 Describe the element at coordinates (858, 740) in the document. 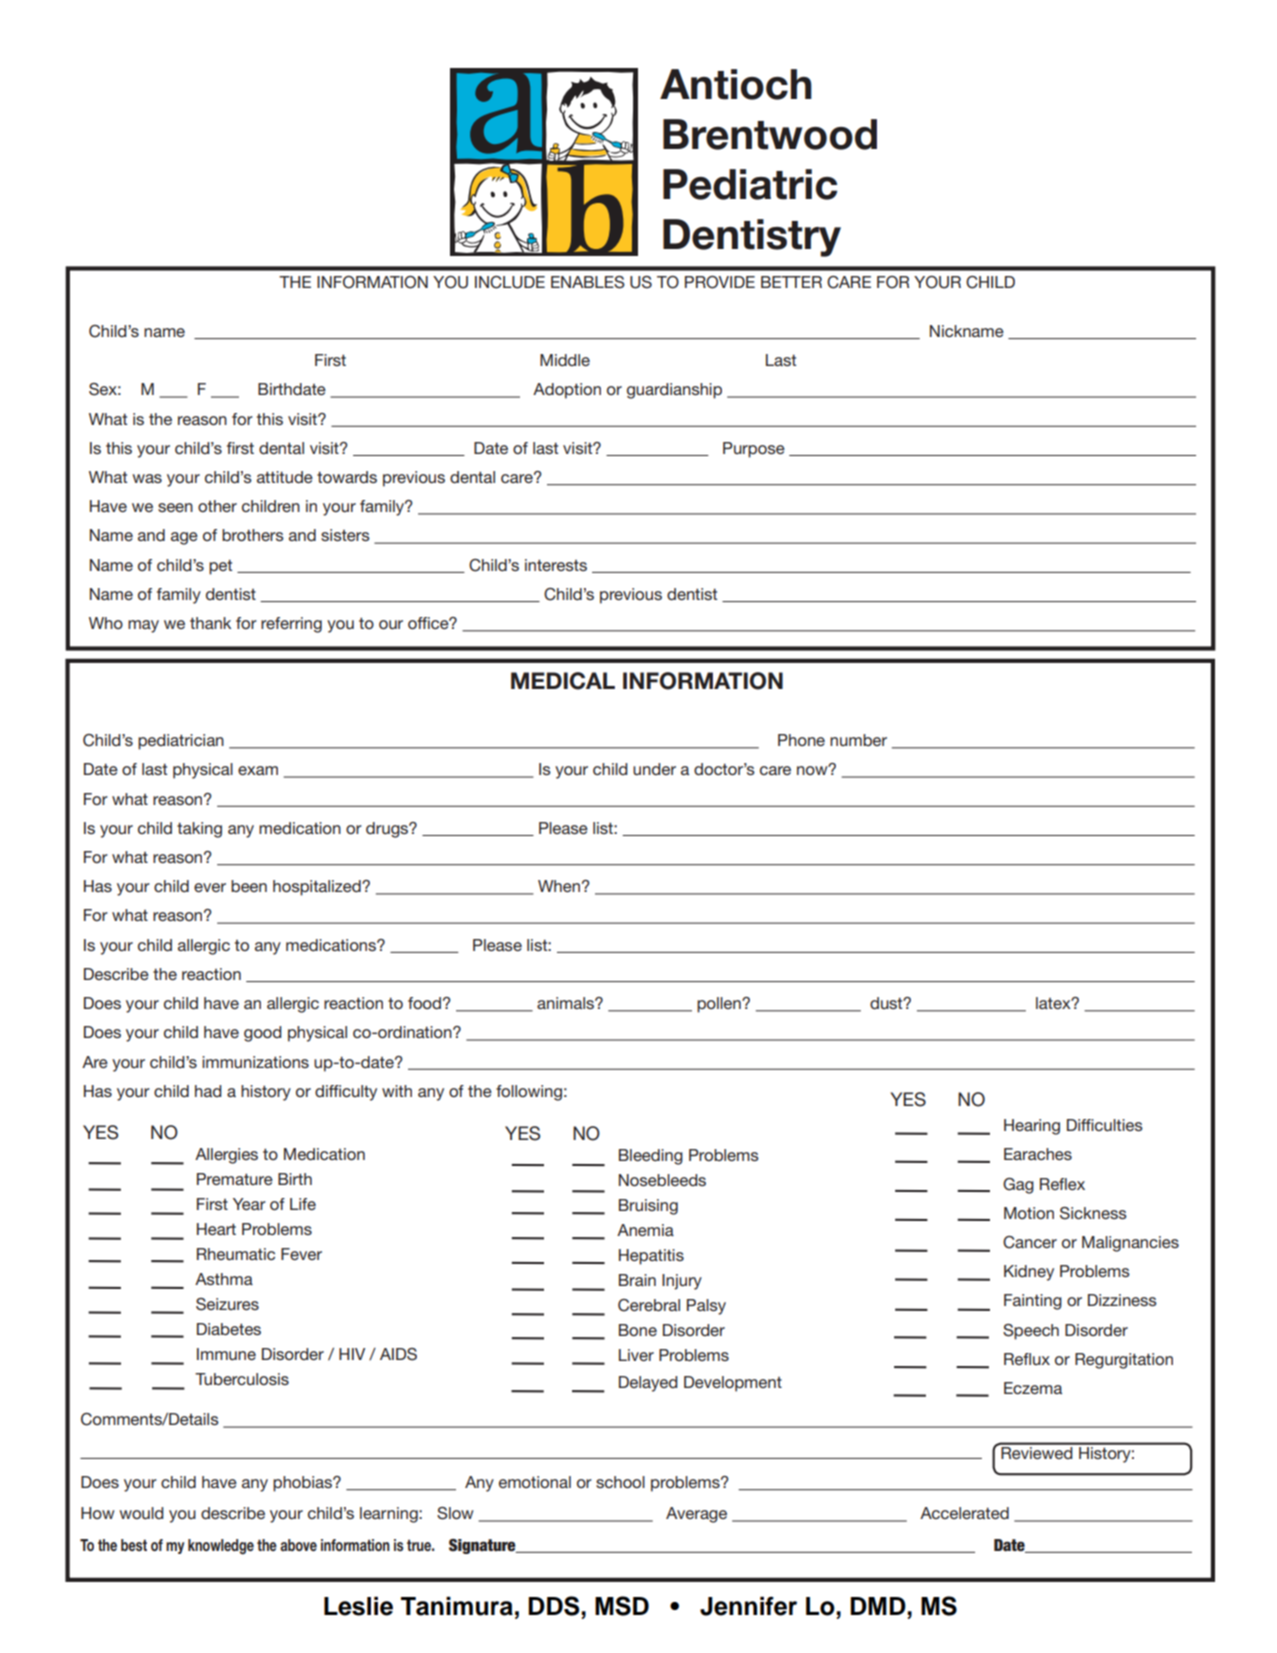

I see `number` at that location.
